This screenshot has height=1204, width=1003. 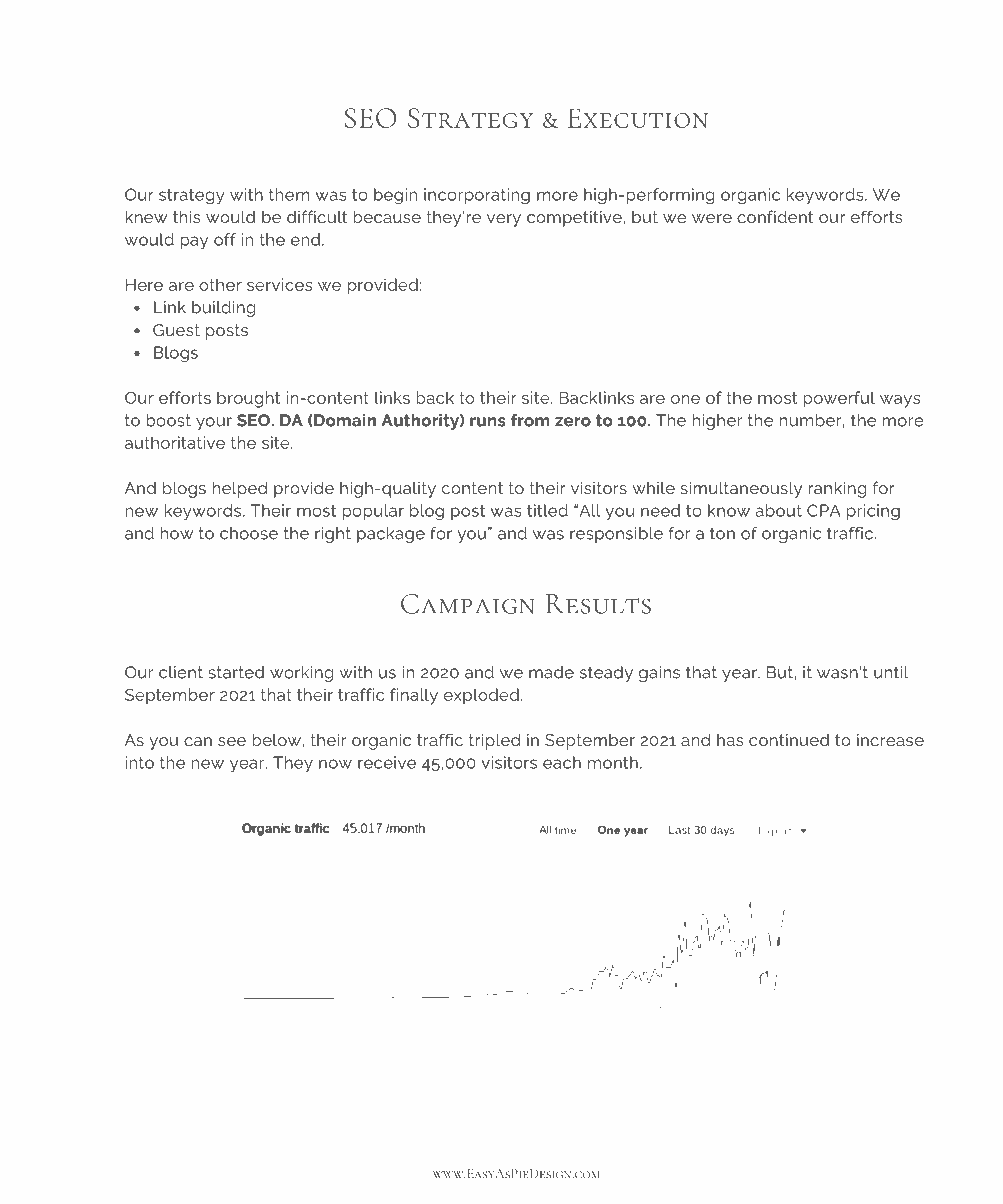 What do you see at coordinates (495, 741) in the screenshot?
I see `tripled` at bounding box center [495, 741].
